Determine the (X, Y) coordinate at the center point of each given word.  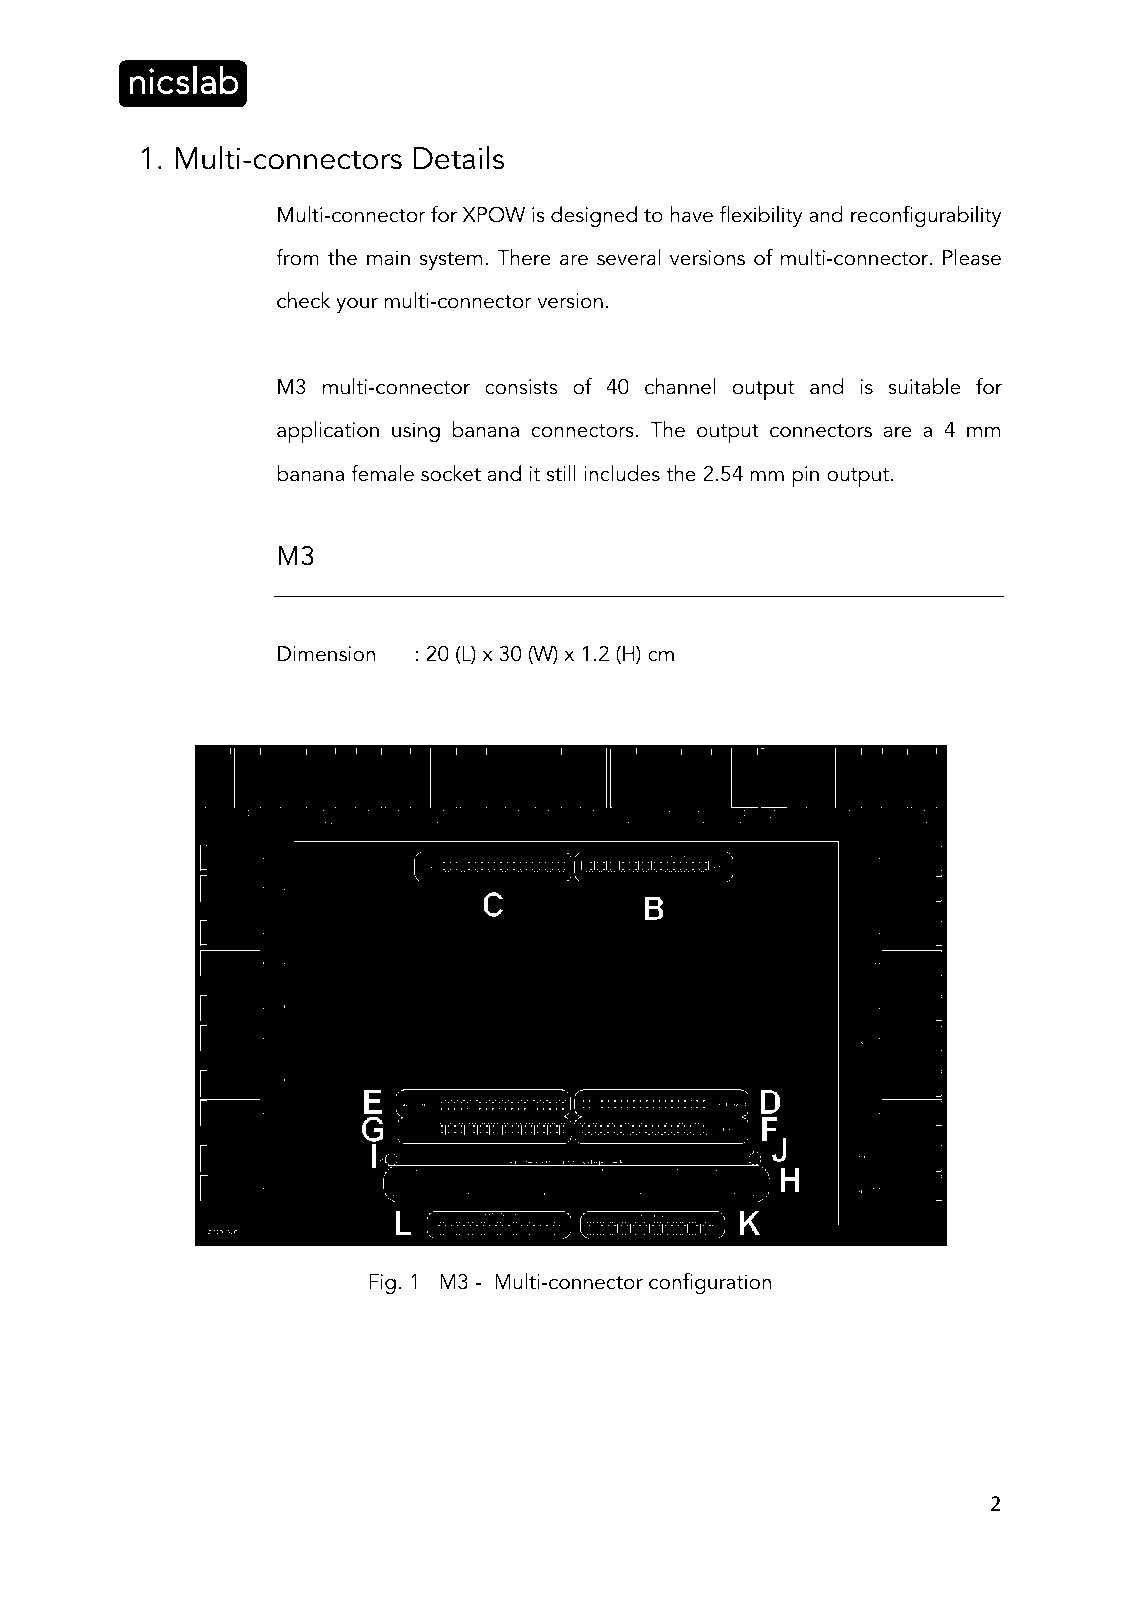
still (561, 473)
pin (805, 476)
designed (594, 216)
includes (622, 473)
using (416, 432)
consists (521, 387)
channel (680, 386)
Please (972, 257)
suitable (925, 386)
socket (451, 473)
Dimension (326, 654)
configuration (710, 1283)
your (357, 305)
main (388, 258)
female (382, 473)
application (328, 432)
